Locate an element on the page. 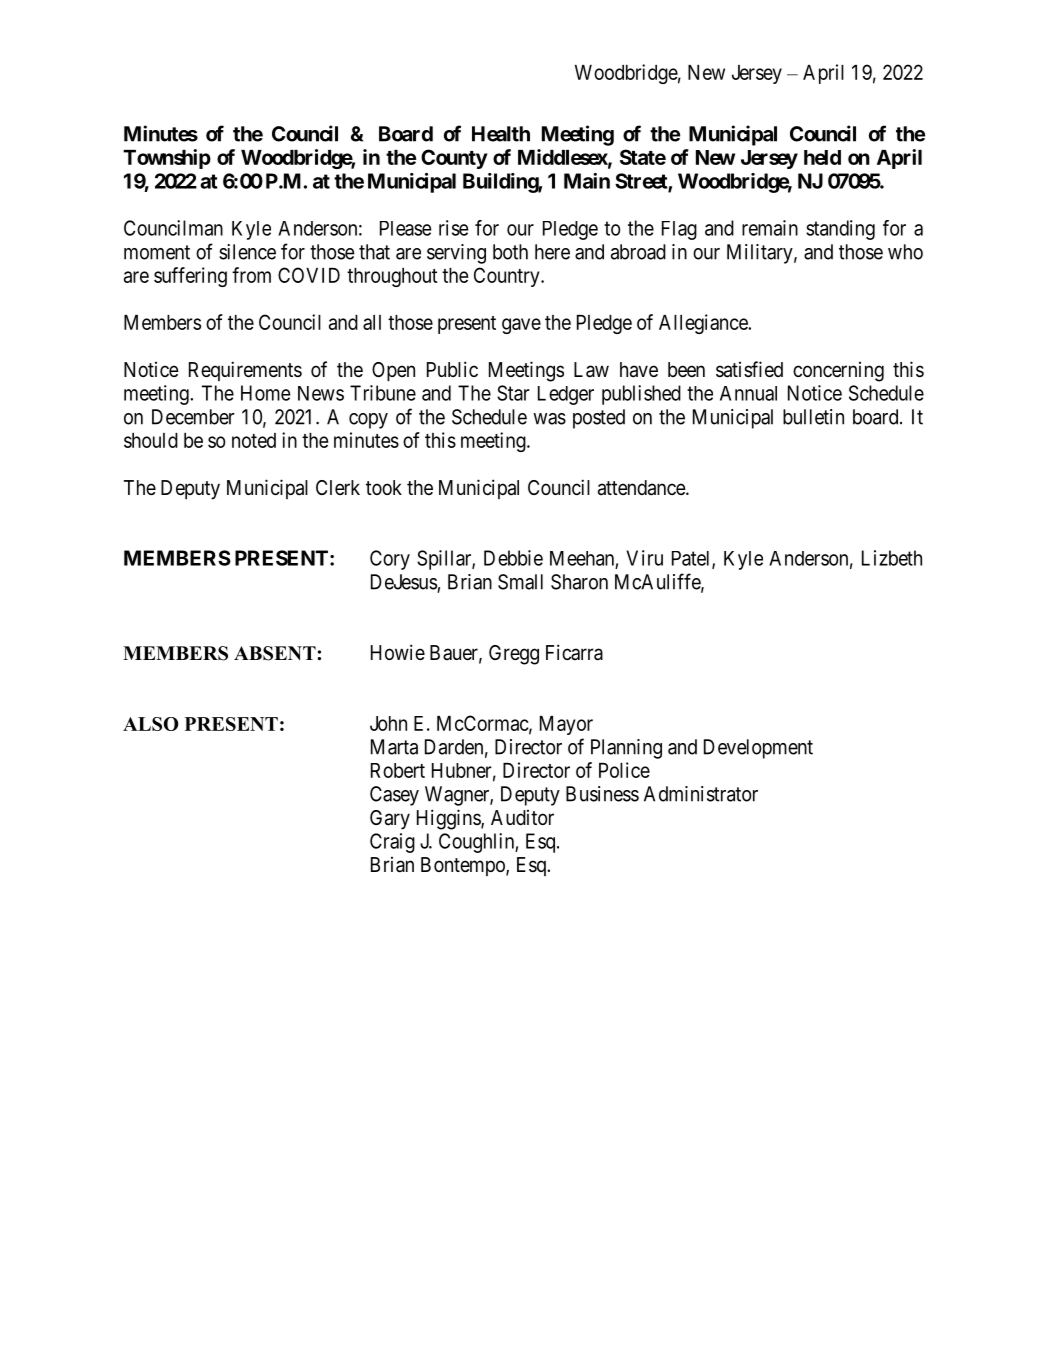 The width and height of the page is (1046, 1353). Gary is located at coordinates (390, 820).
